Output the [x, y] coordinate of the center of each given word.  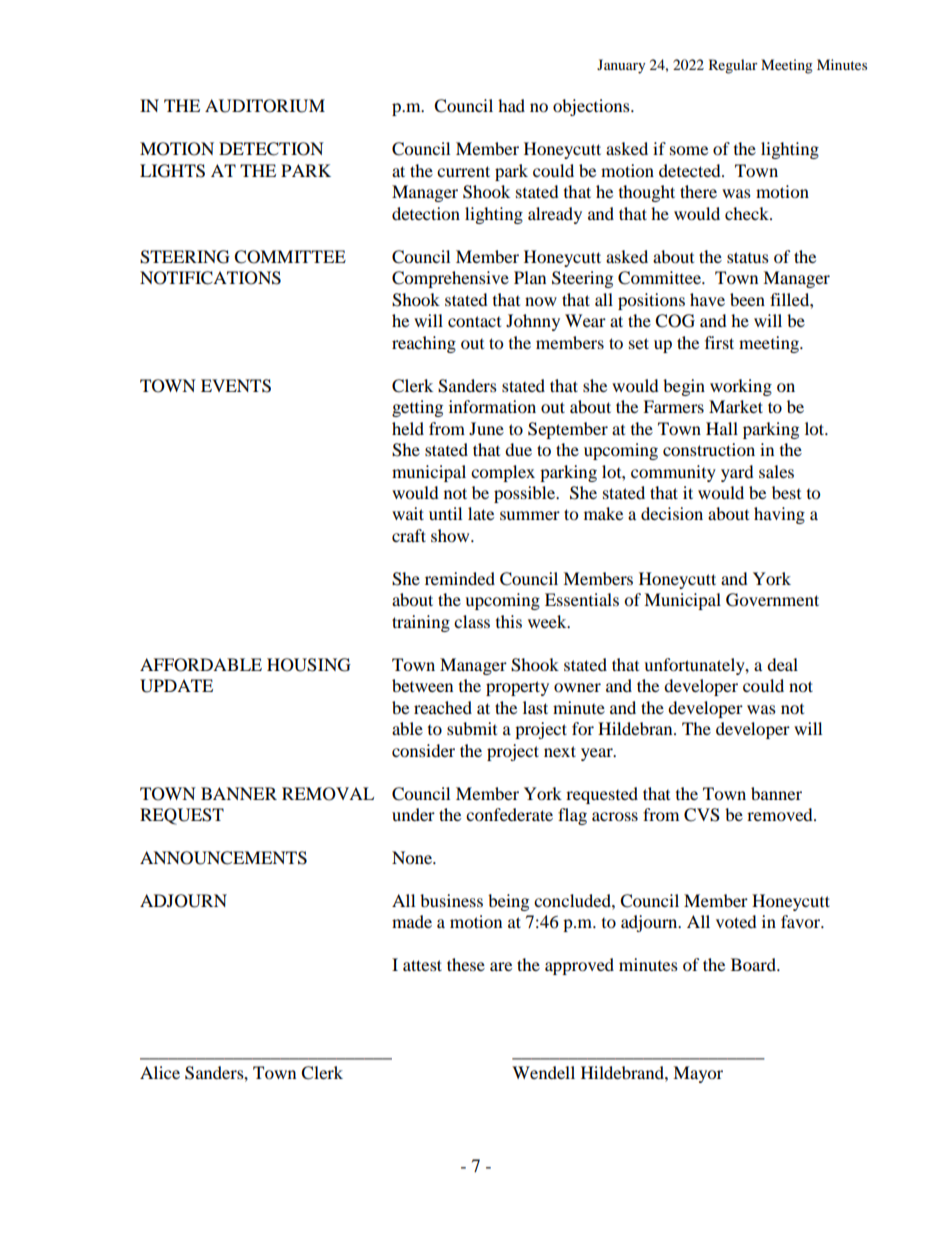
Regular [733, 66]
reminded [460, 578]
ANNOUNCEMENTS [223, 858]
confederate [509, 814]
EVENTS [236, 386]
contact [474, 321]
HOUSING [309, 665]
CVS [702, 815]
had [511, 105]
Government [772, 600]
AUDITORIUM [265, 106]
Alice [160, 1072]
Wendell [543, 1072]
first [719, 342]
